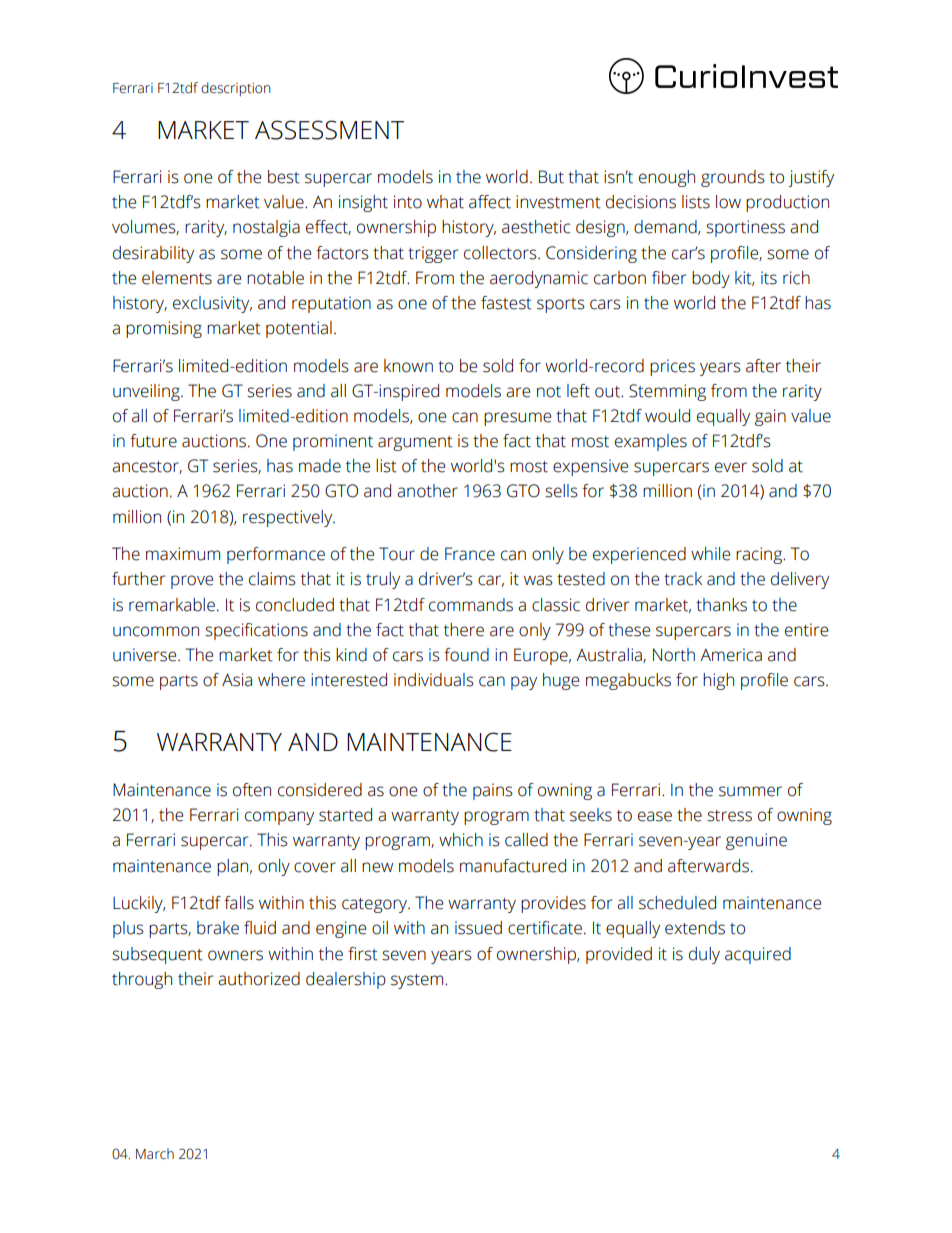  Describe the element at coordinates (236, 89) in the image. I see `description` at that location.
